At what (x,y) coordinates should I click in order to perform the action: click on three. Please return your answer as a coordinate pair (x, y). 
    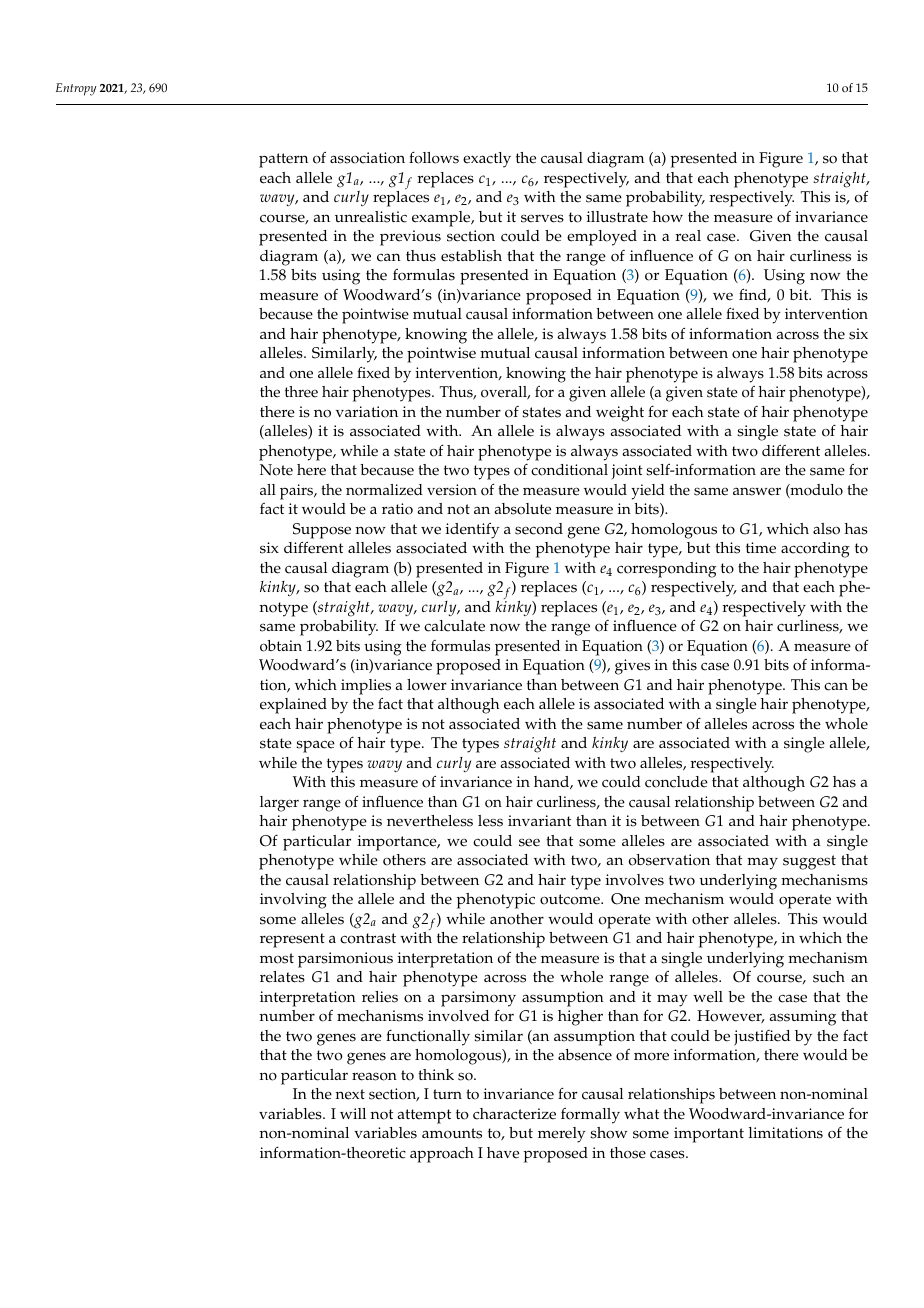
    Looking at the image, I should click on (301, 392).
